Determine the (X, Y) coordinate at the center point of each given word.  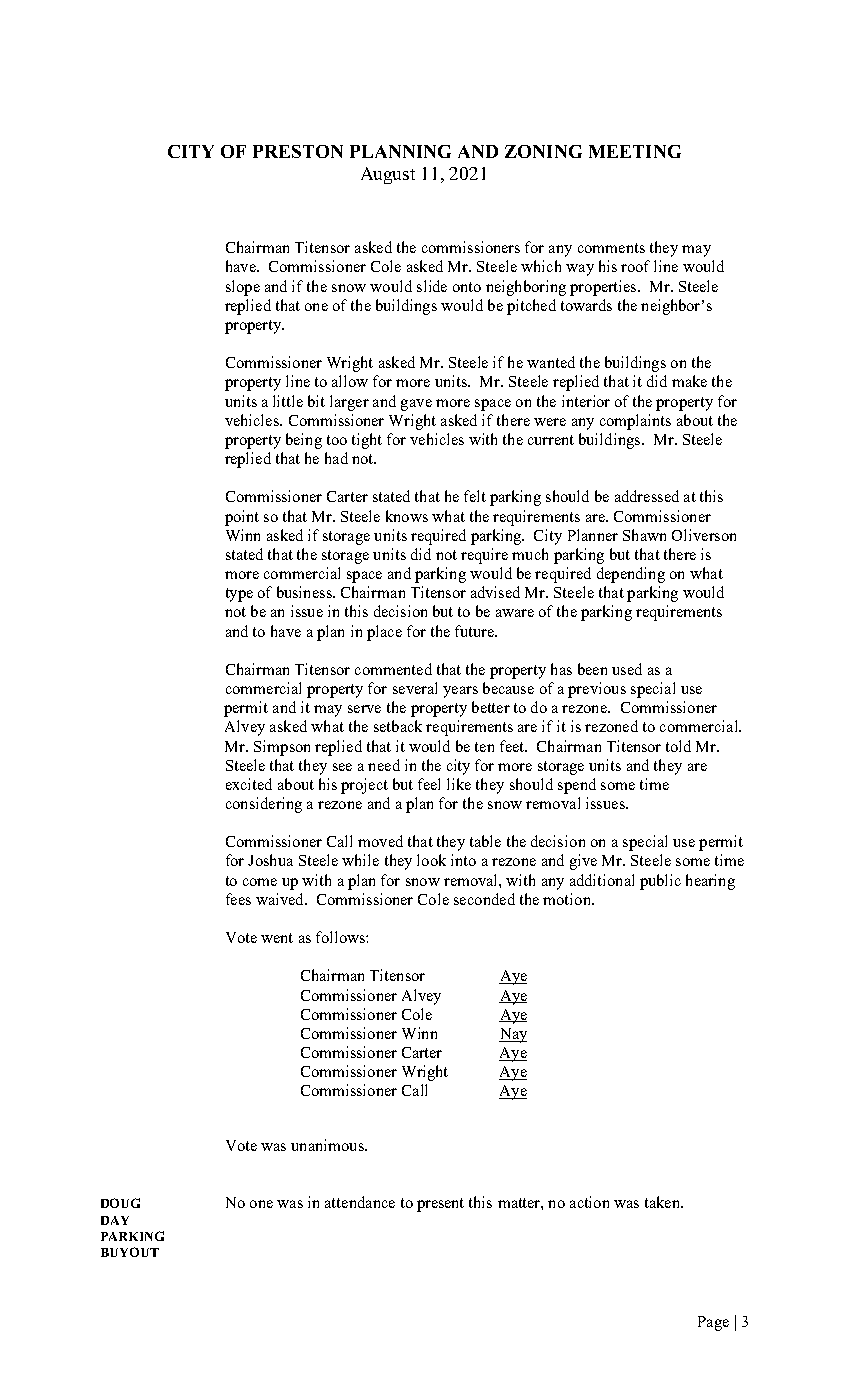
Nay (513, 1035)
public (660, 882)
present (440, 1205)
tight (367, 441)
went (277, 938)
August (388, 175)
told (678, 746)
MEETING (635, 151)
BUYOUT (130, 1252)
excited (249, 784)
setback (398, 726)
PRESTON (298, 151)
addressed (647, 496)
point (242, 518)
